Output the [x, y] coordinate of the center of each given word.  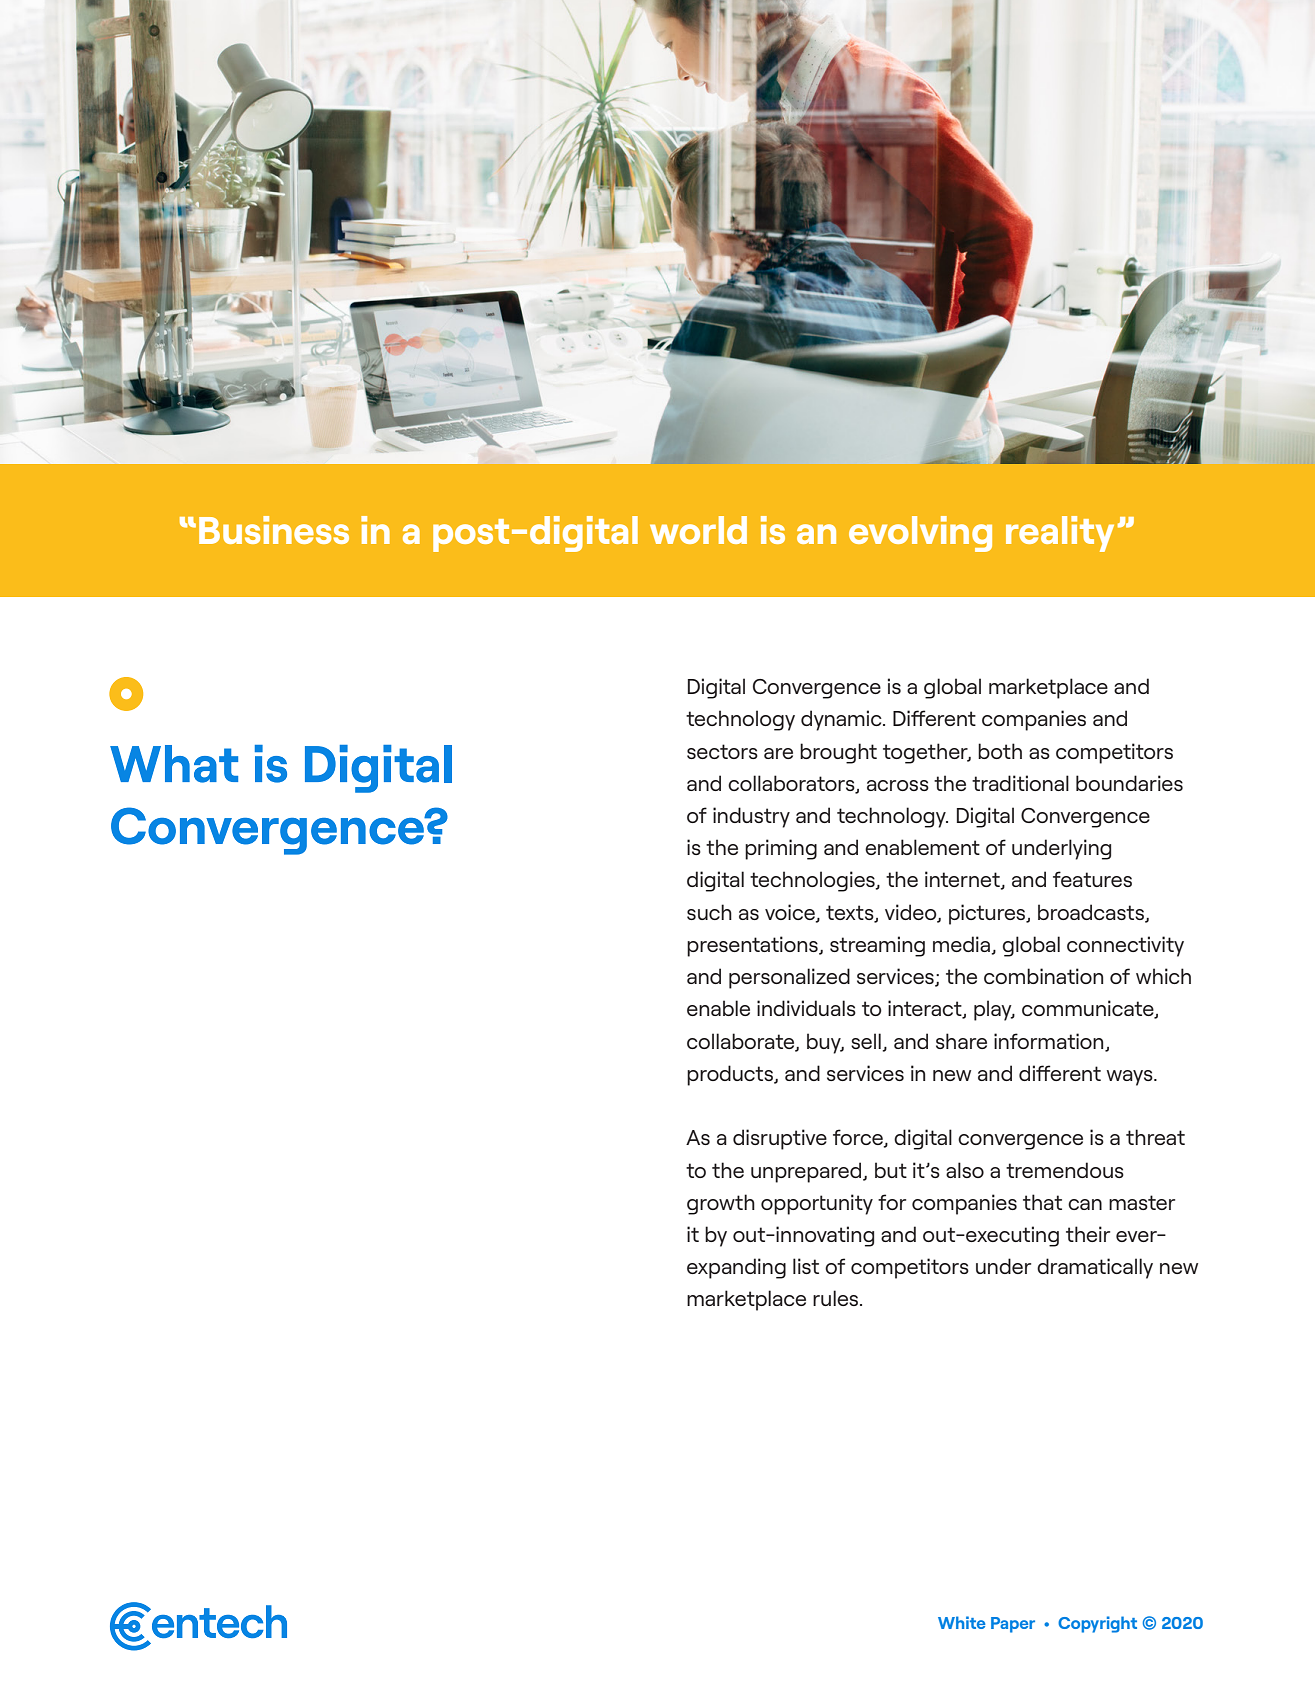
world [698, 530]
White [961, 1622]
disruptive [780, 1139]
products [731, 1075]
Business [274, 530]
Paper [1013, 1625]
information [1050, 1042]
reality [1060, 534]
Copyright [1097, 1624]
